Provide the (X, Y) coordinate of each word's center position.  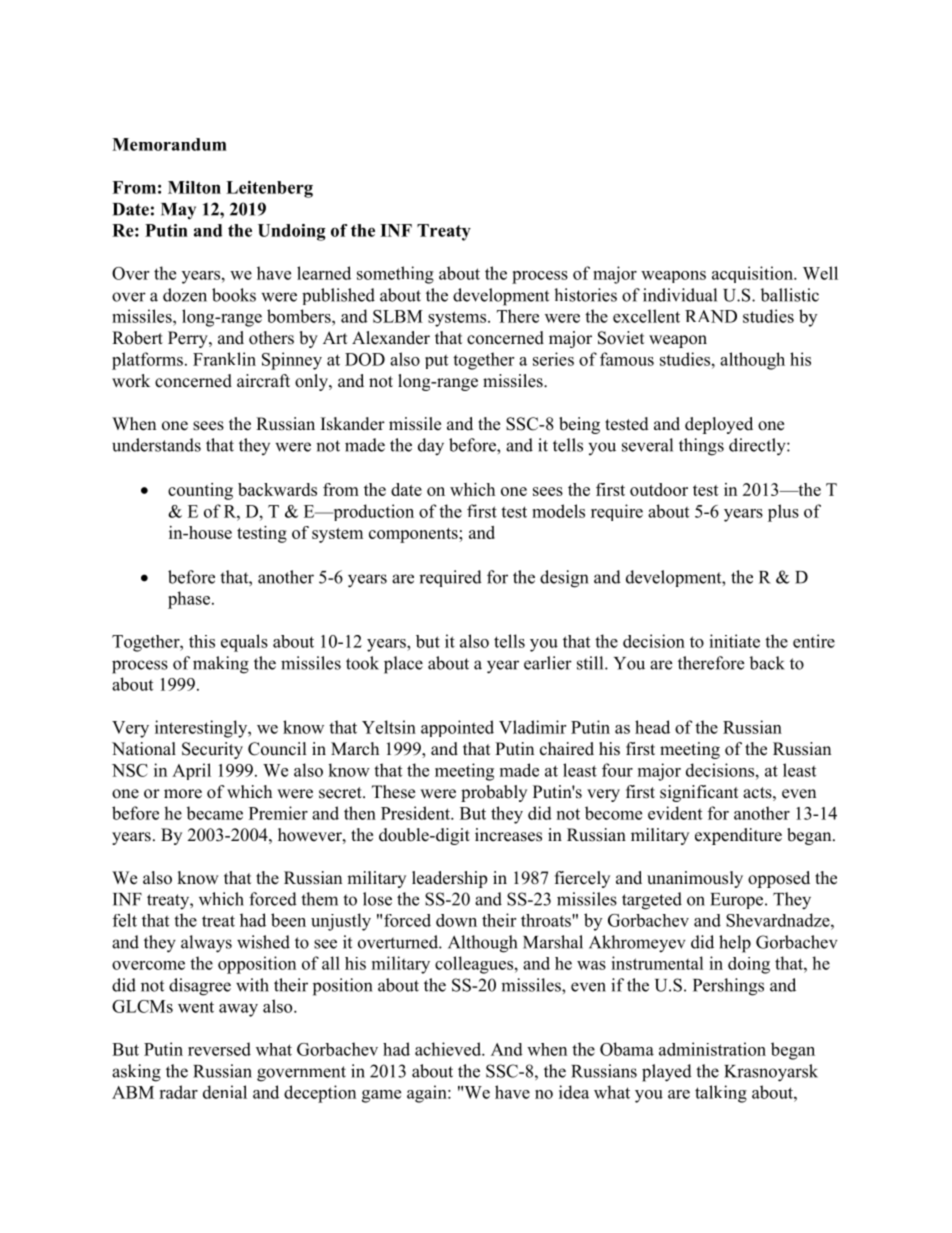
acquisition (753, 274)
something (395, 275)
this (202, 641)
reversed (219, 1049)
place (403, 665)
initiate (734, 641)
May (178, 211)
